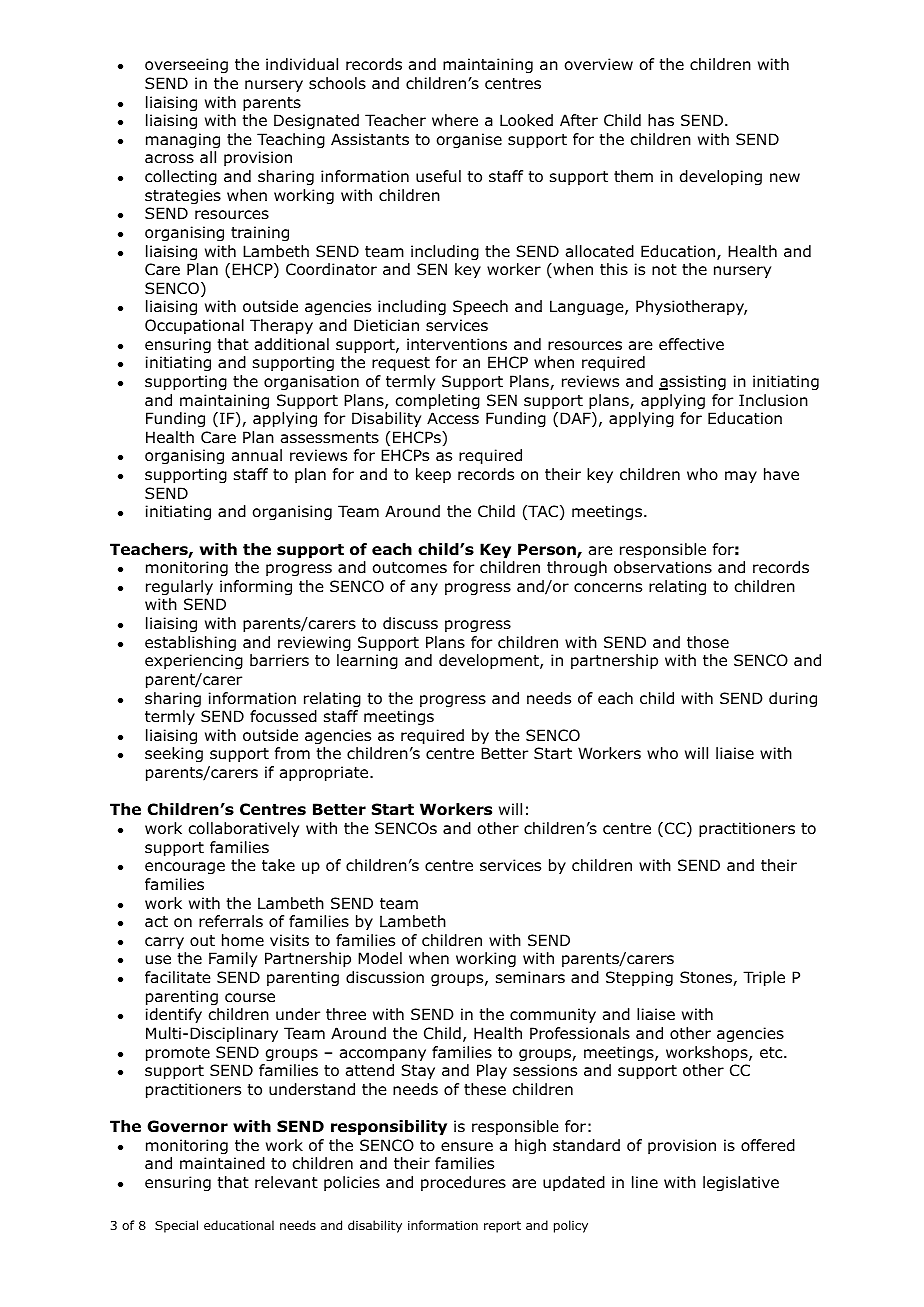 The width and height of the screenshot is (924, 1307). What do you see at coordinates (222, 1163) in the screenshot?
I see `maintained` at bounding box center [222, 1163].
